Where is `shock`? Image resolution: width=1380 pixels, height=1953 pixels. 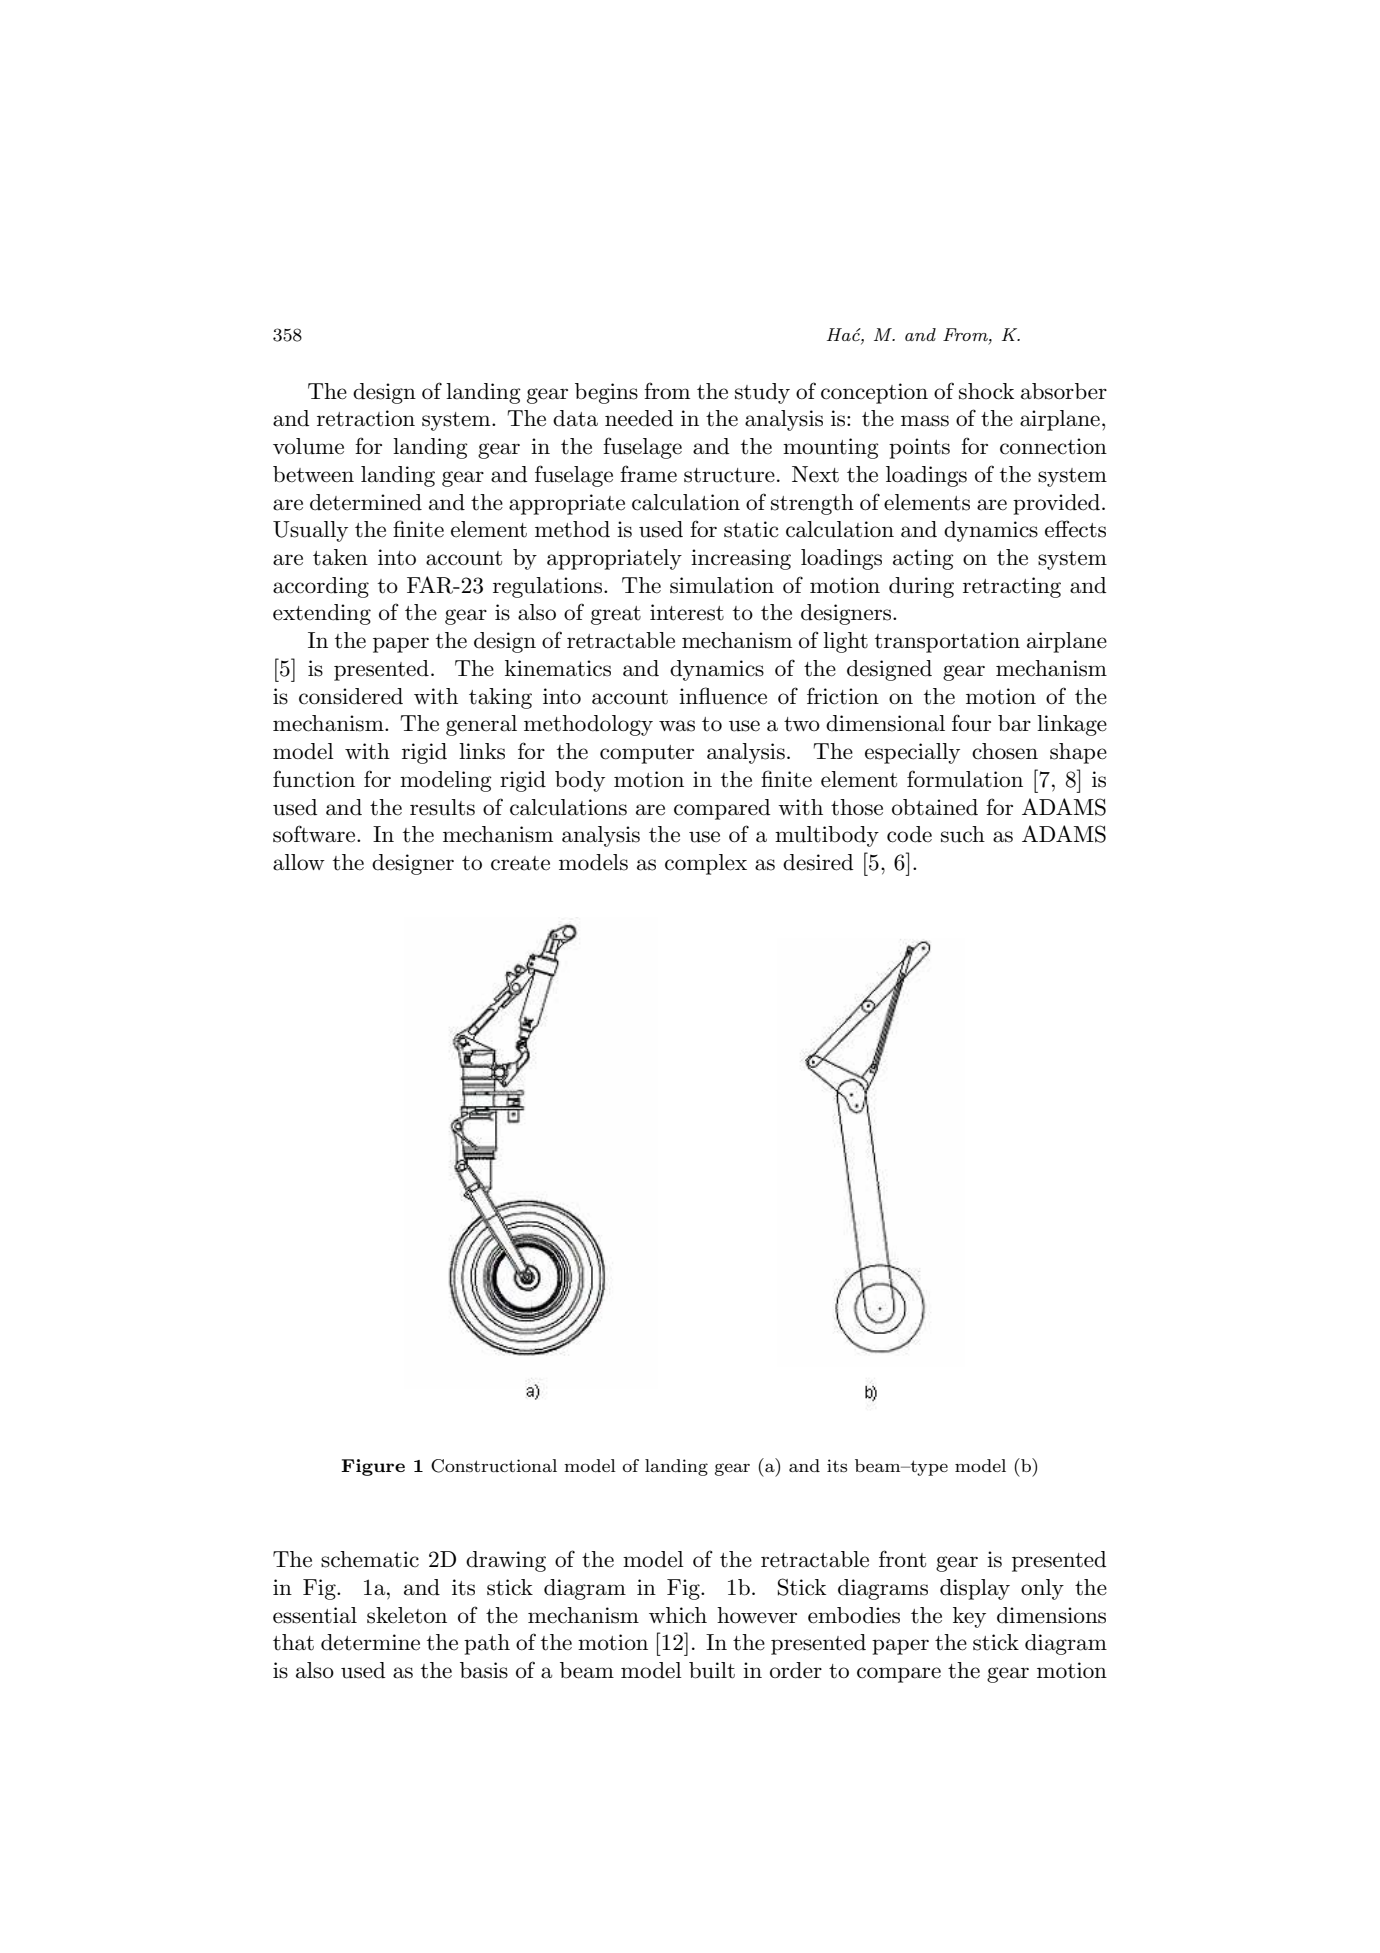
shock is located at coordinates (986, 391).
